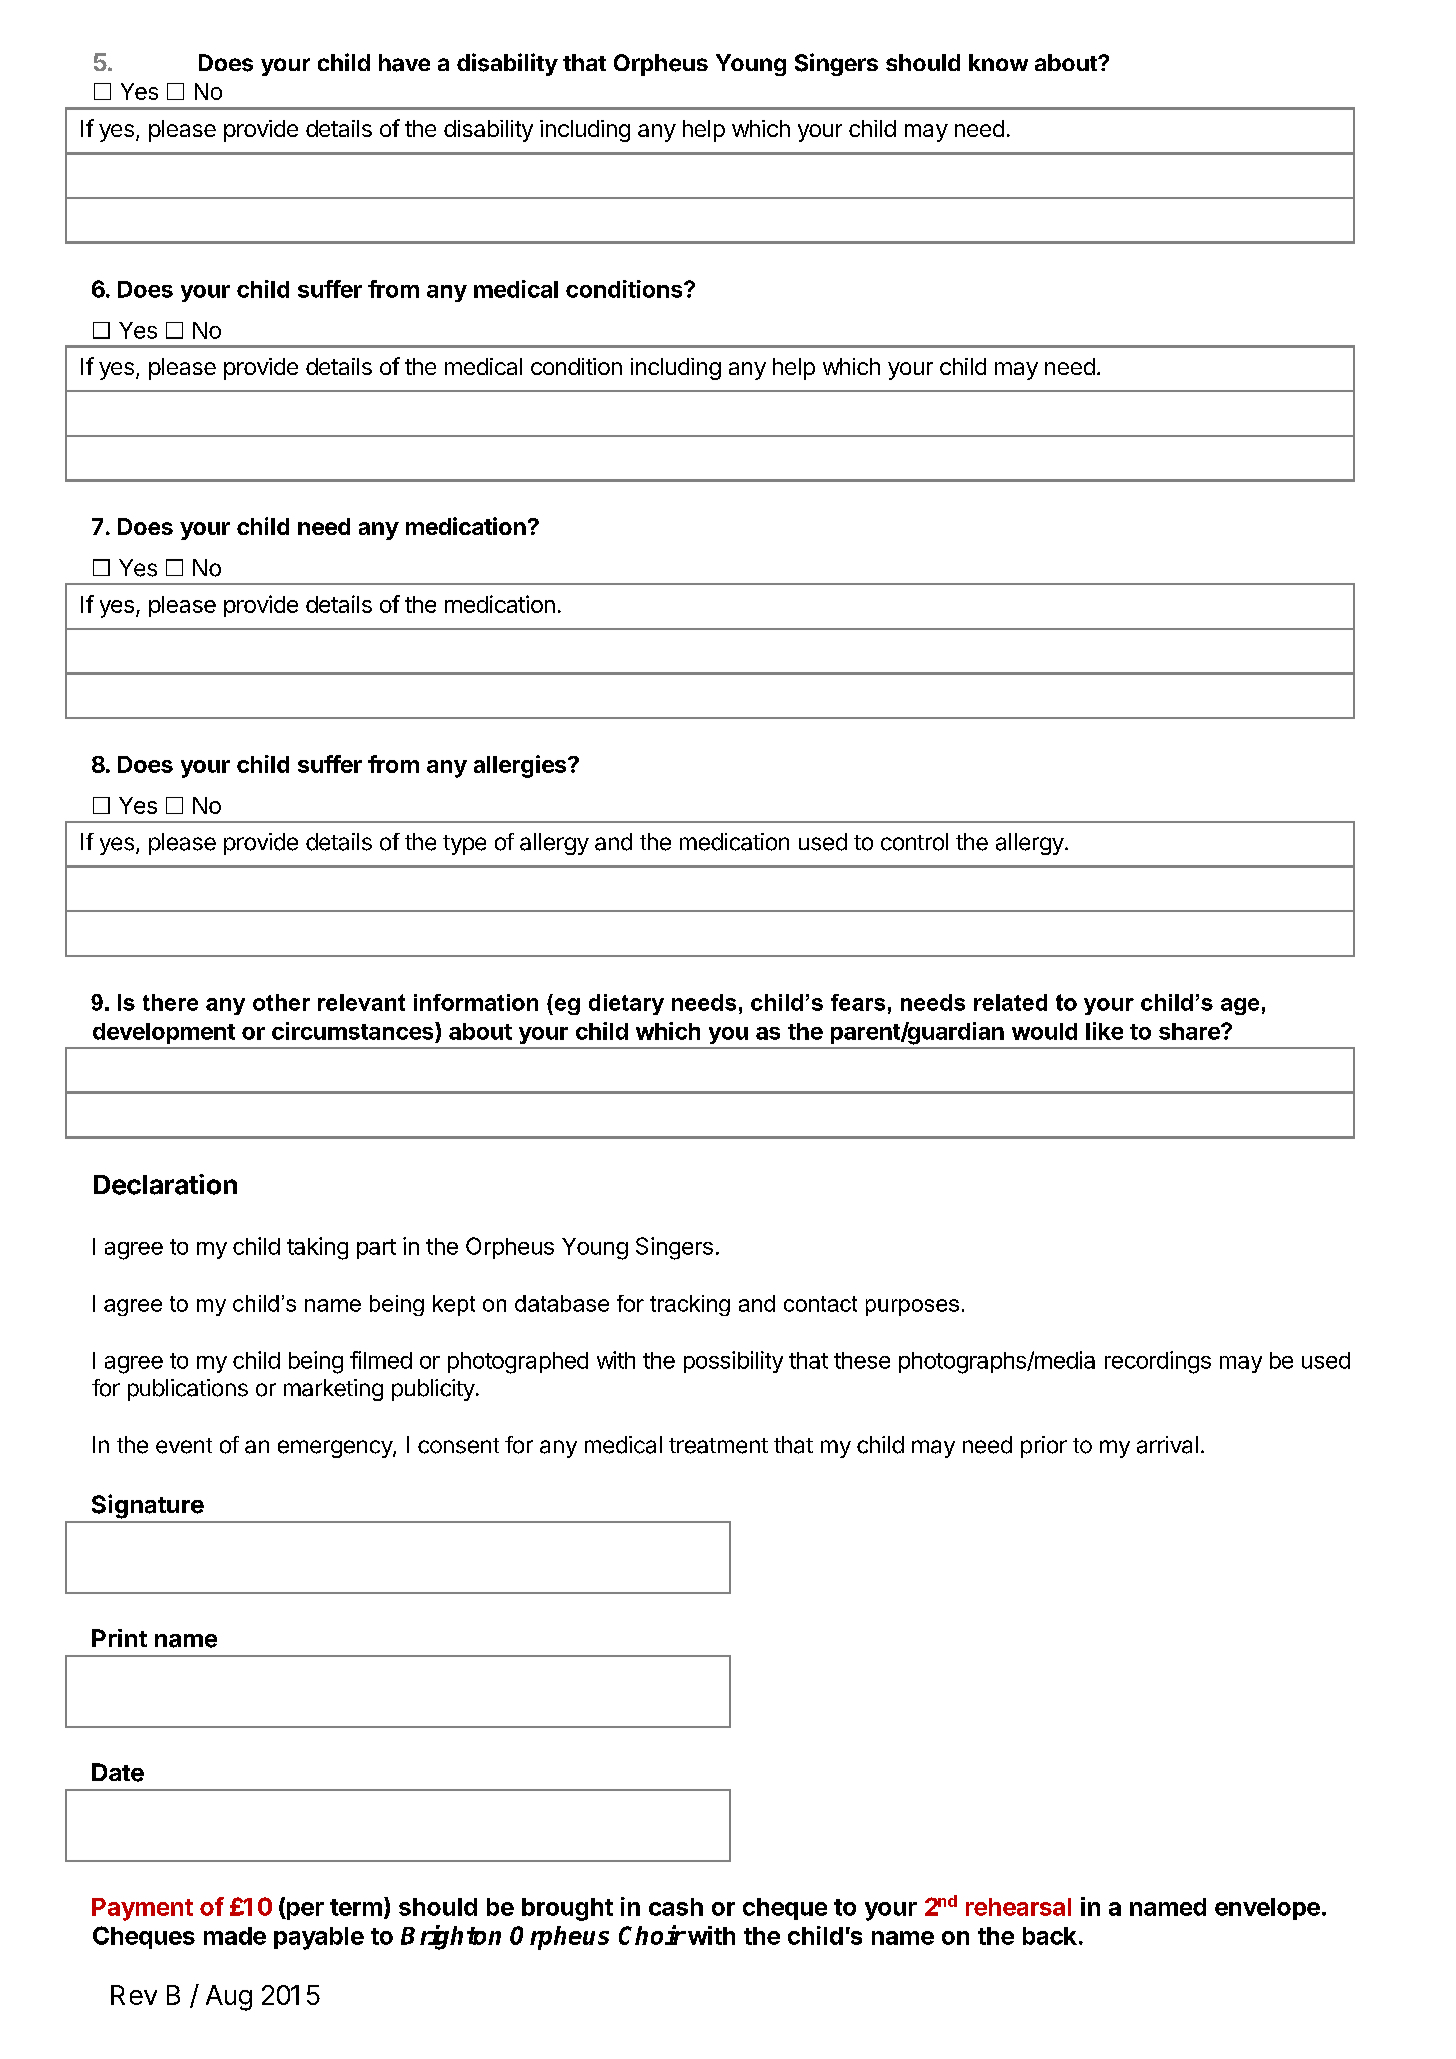 This page has height=2059, width=1456. Describe the element at coordinates (914, 842) in the page. I see `control` at that location.
